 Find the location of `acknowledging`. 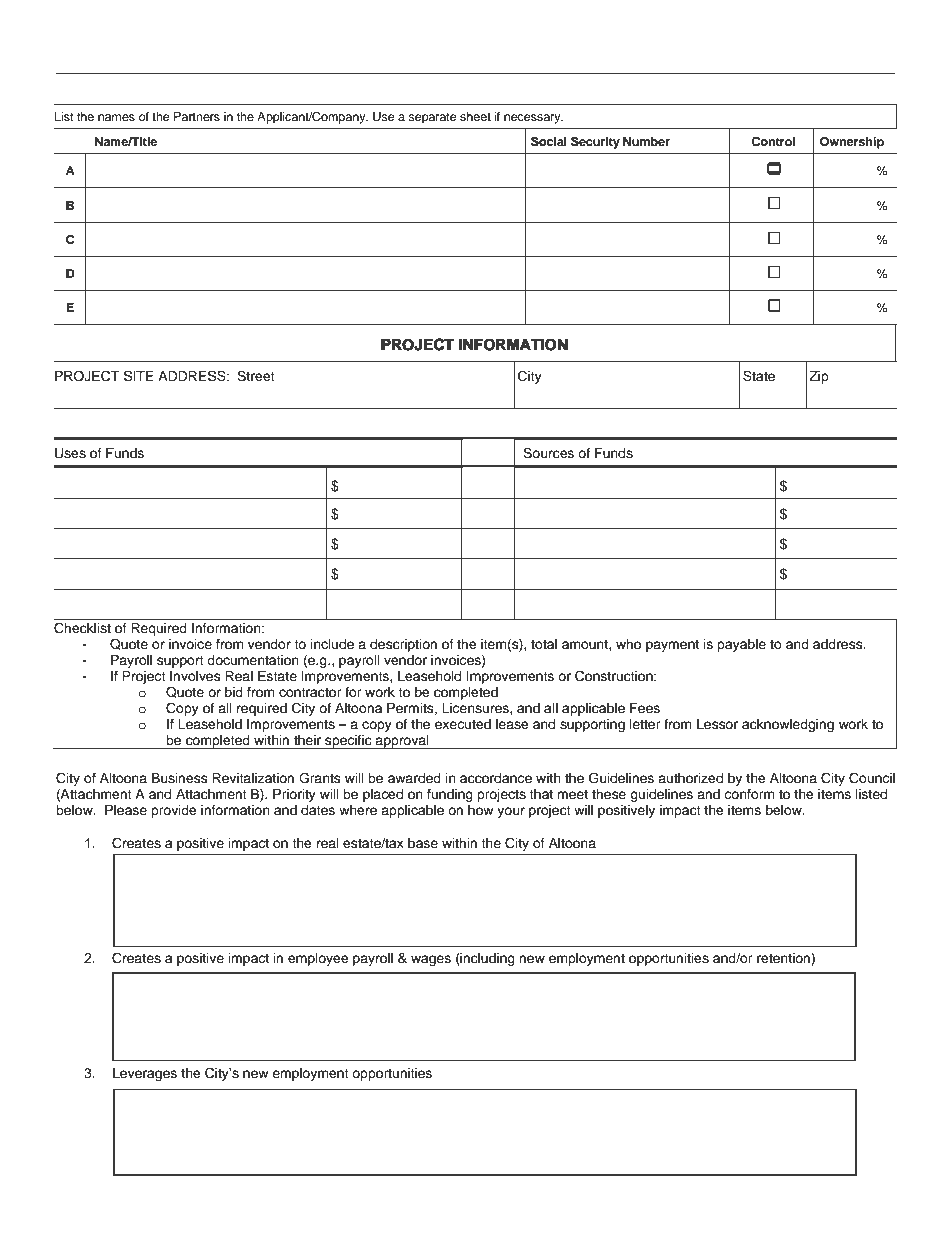

acknowledging is located at coordinates (788, 725).
